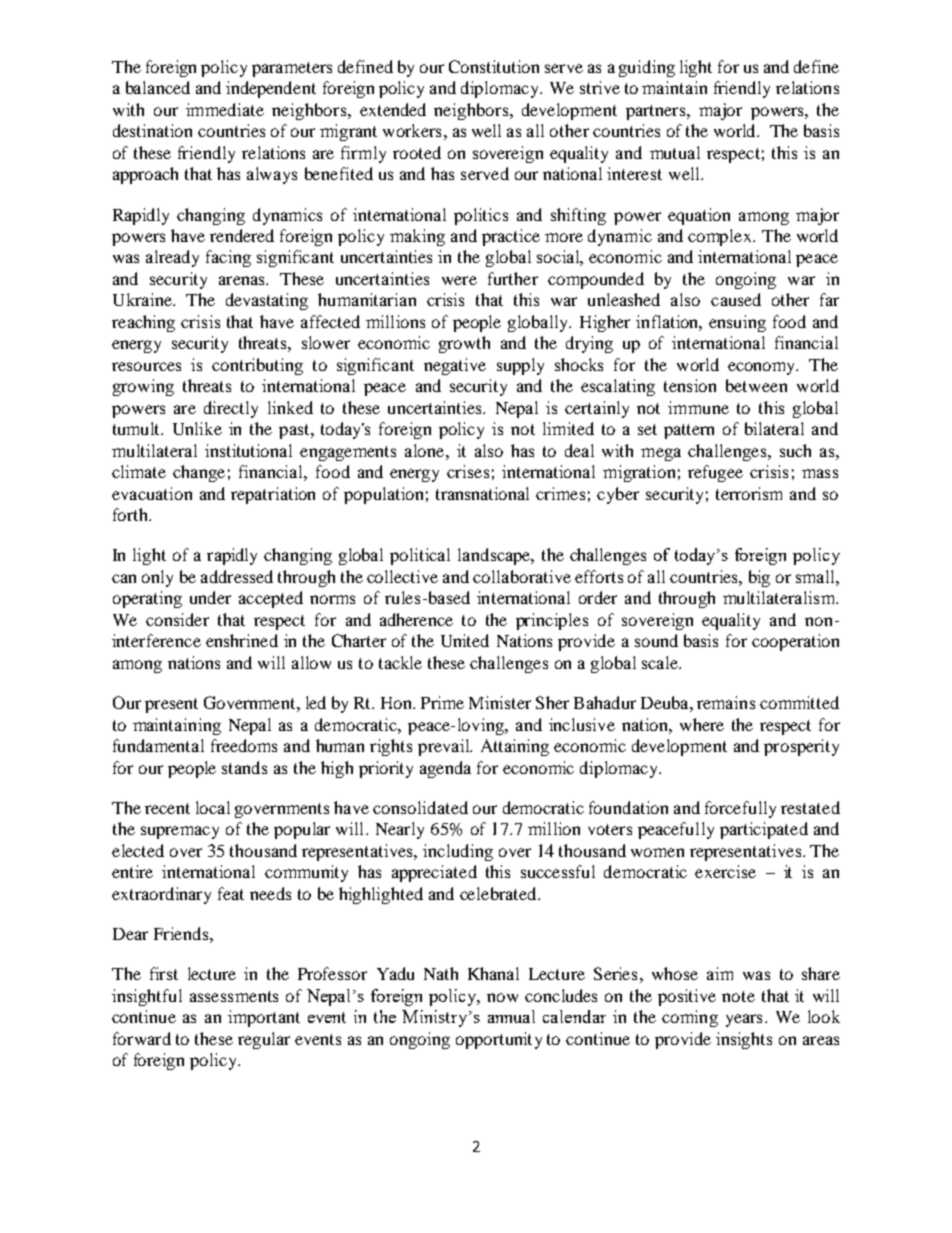  What do you see at coordinates (234, 996) in the screenshot?
I see `assessments` at bounding box center [234, 996].
